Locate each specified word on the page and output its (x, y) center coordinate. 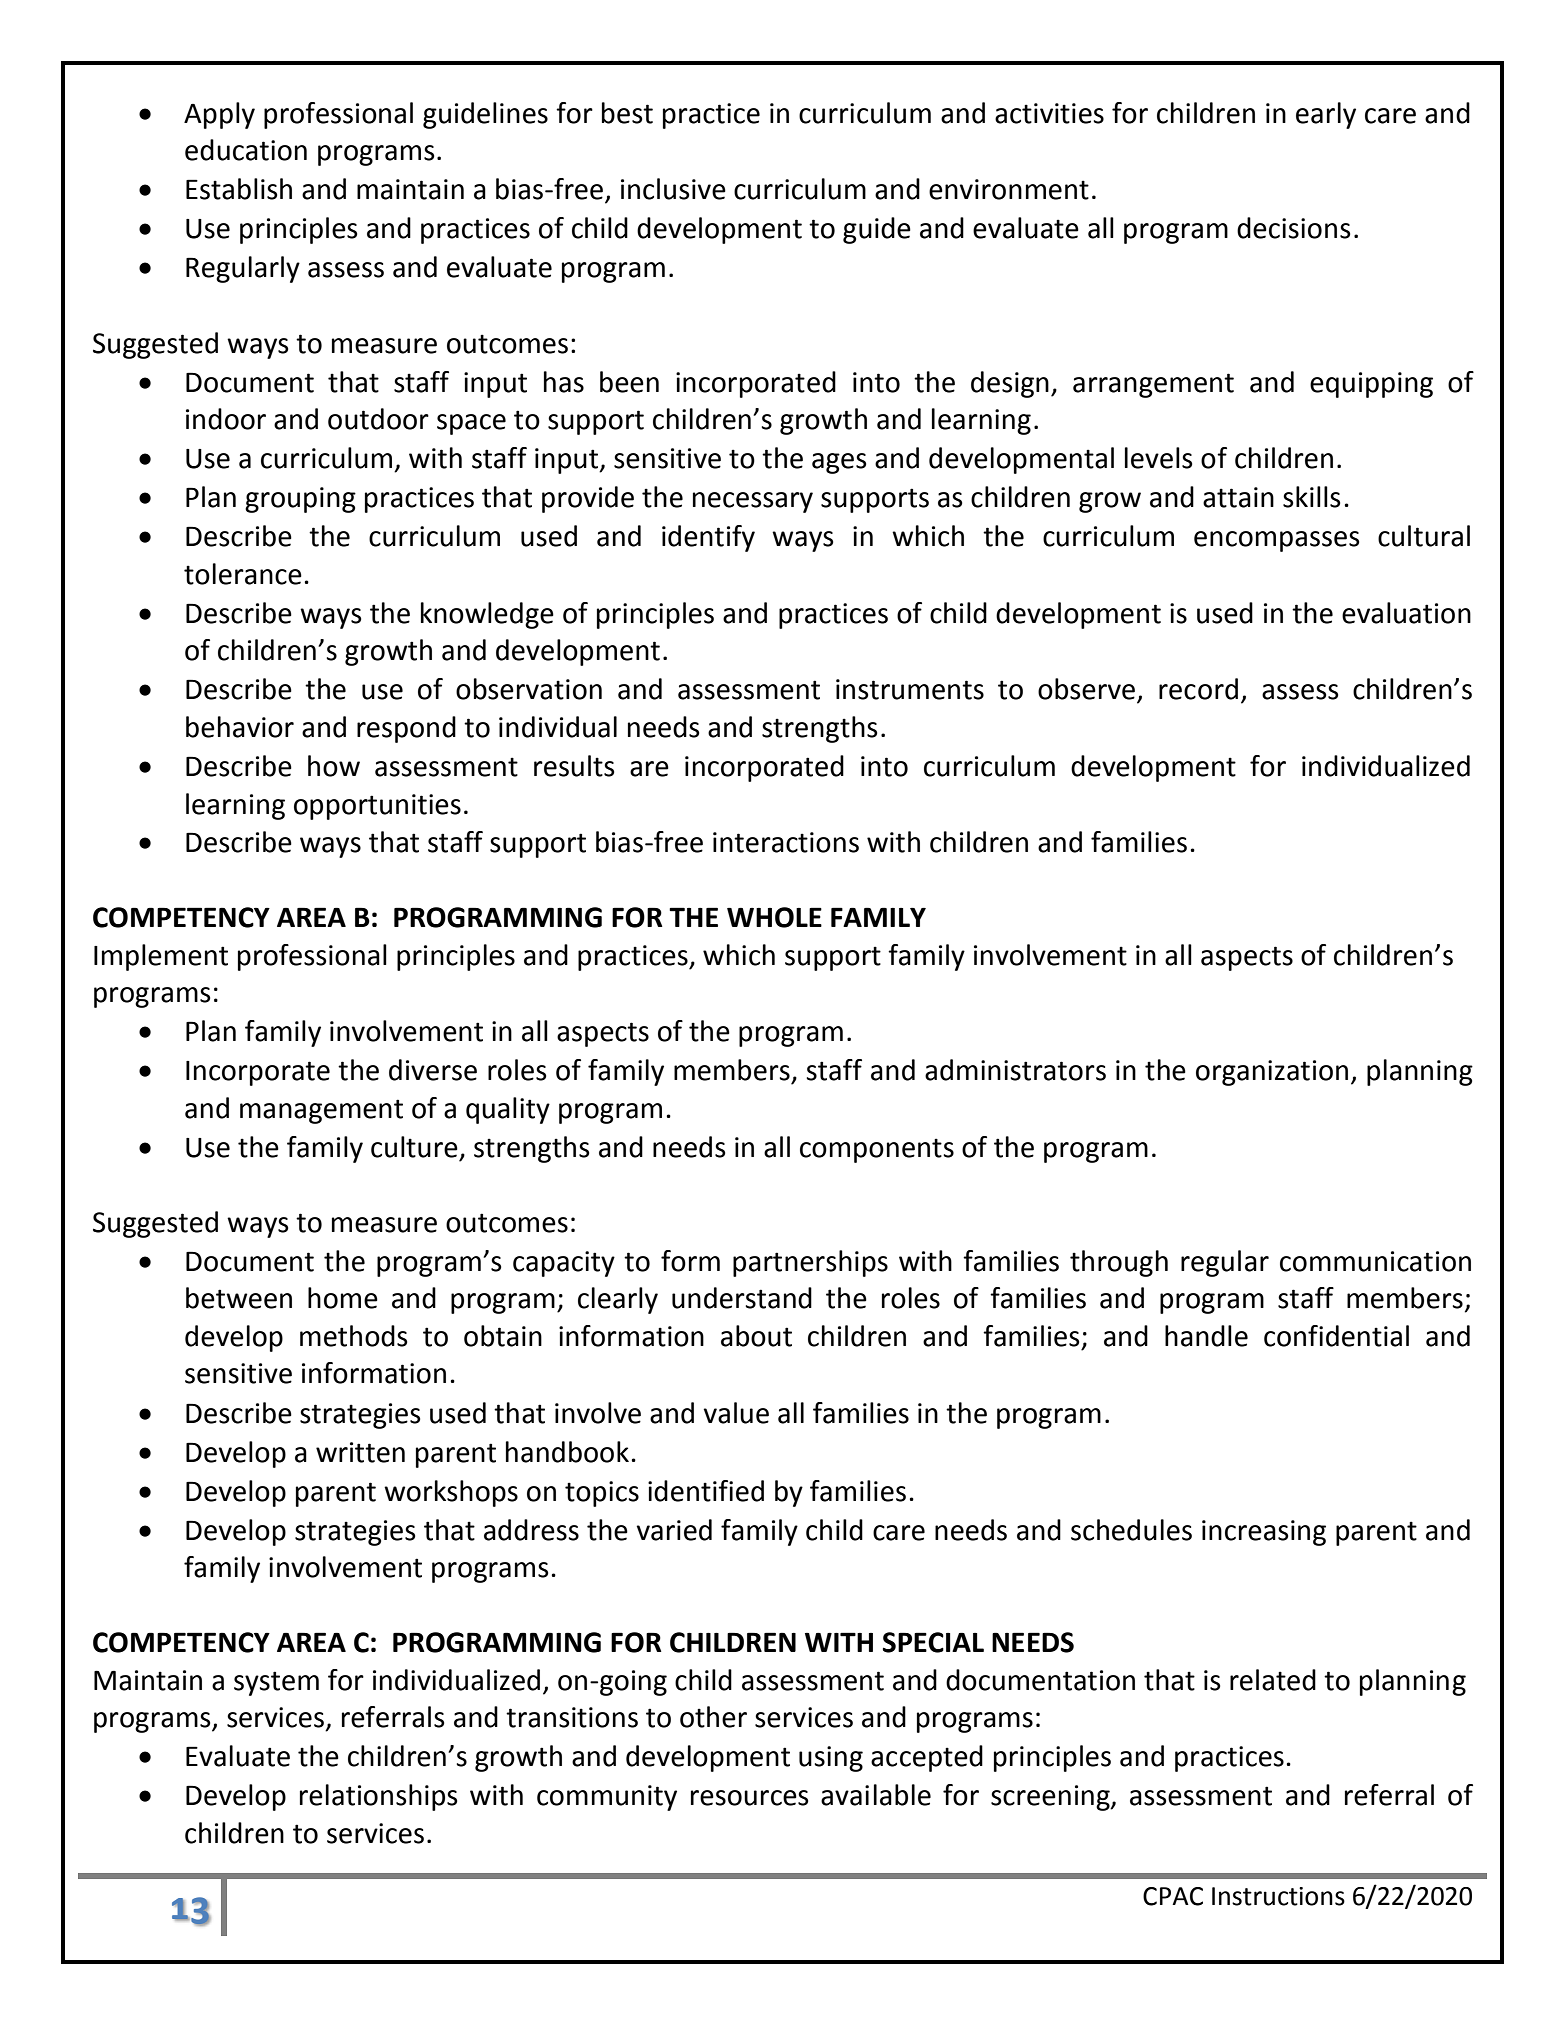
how (334, 766)
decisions (1293, 228)
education (246, 150)
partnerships (810, 1263)
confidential (1336, 1336)
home (343, 1298)
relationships (378, 1797)
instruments (910, 689)
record (1198, 689)
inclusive (673, 189)
